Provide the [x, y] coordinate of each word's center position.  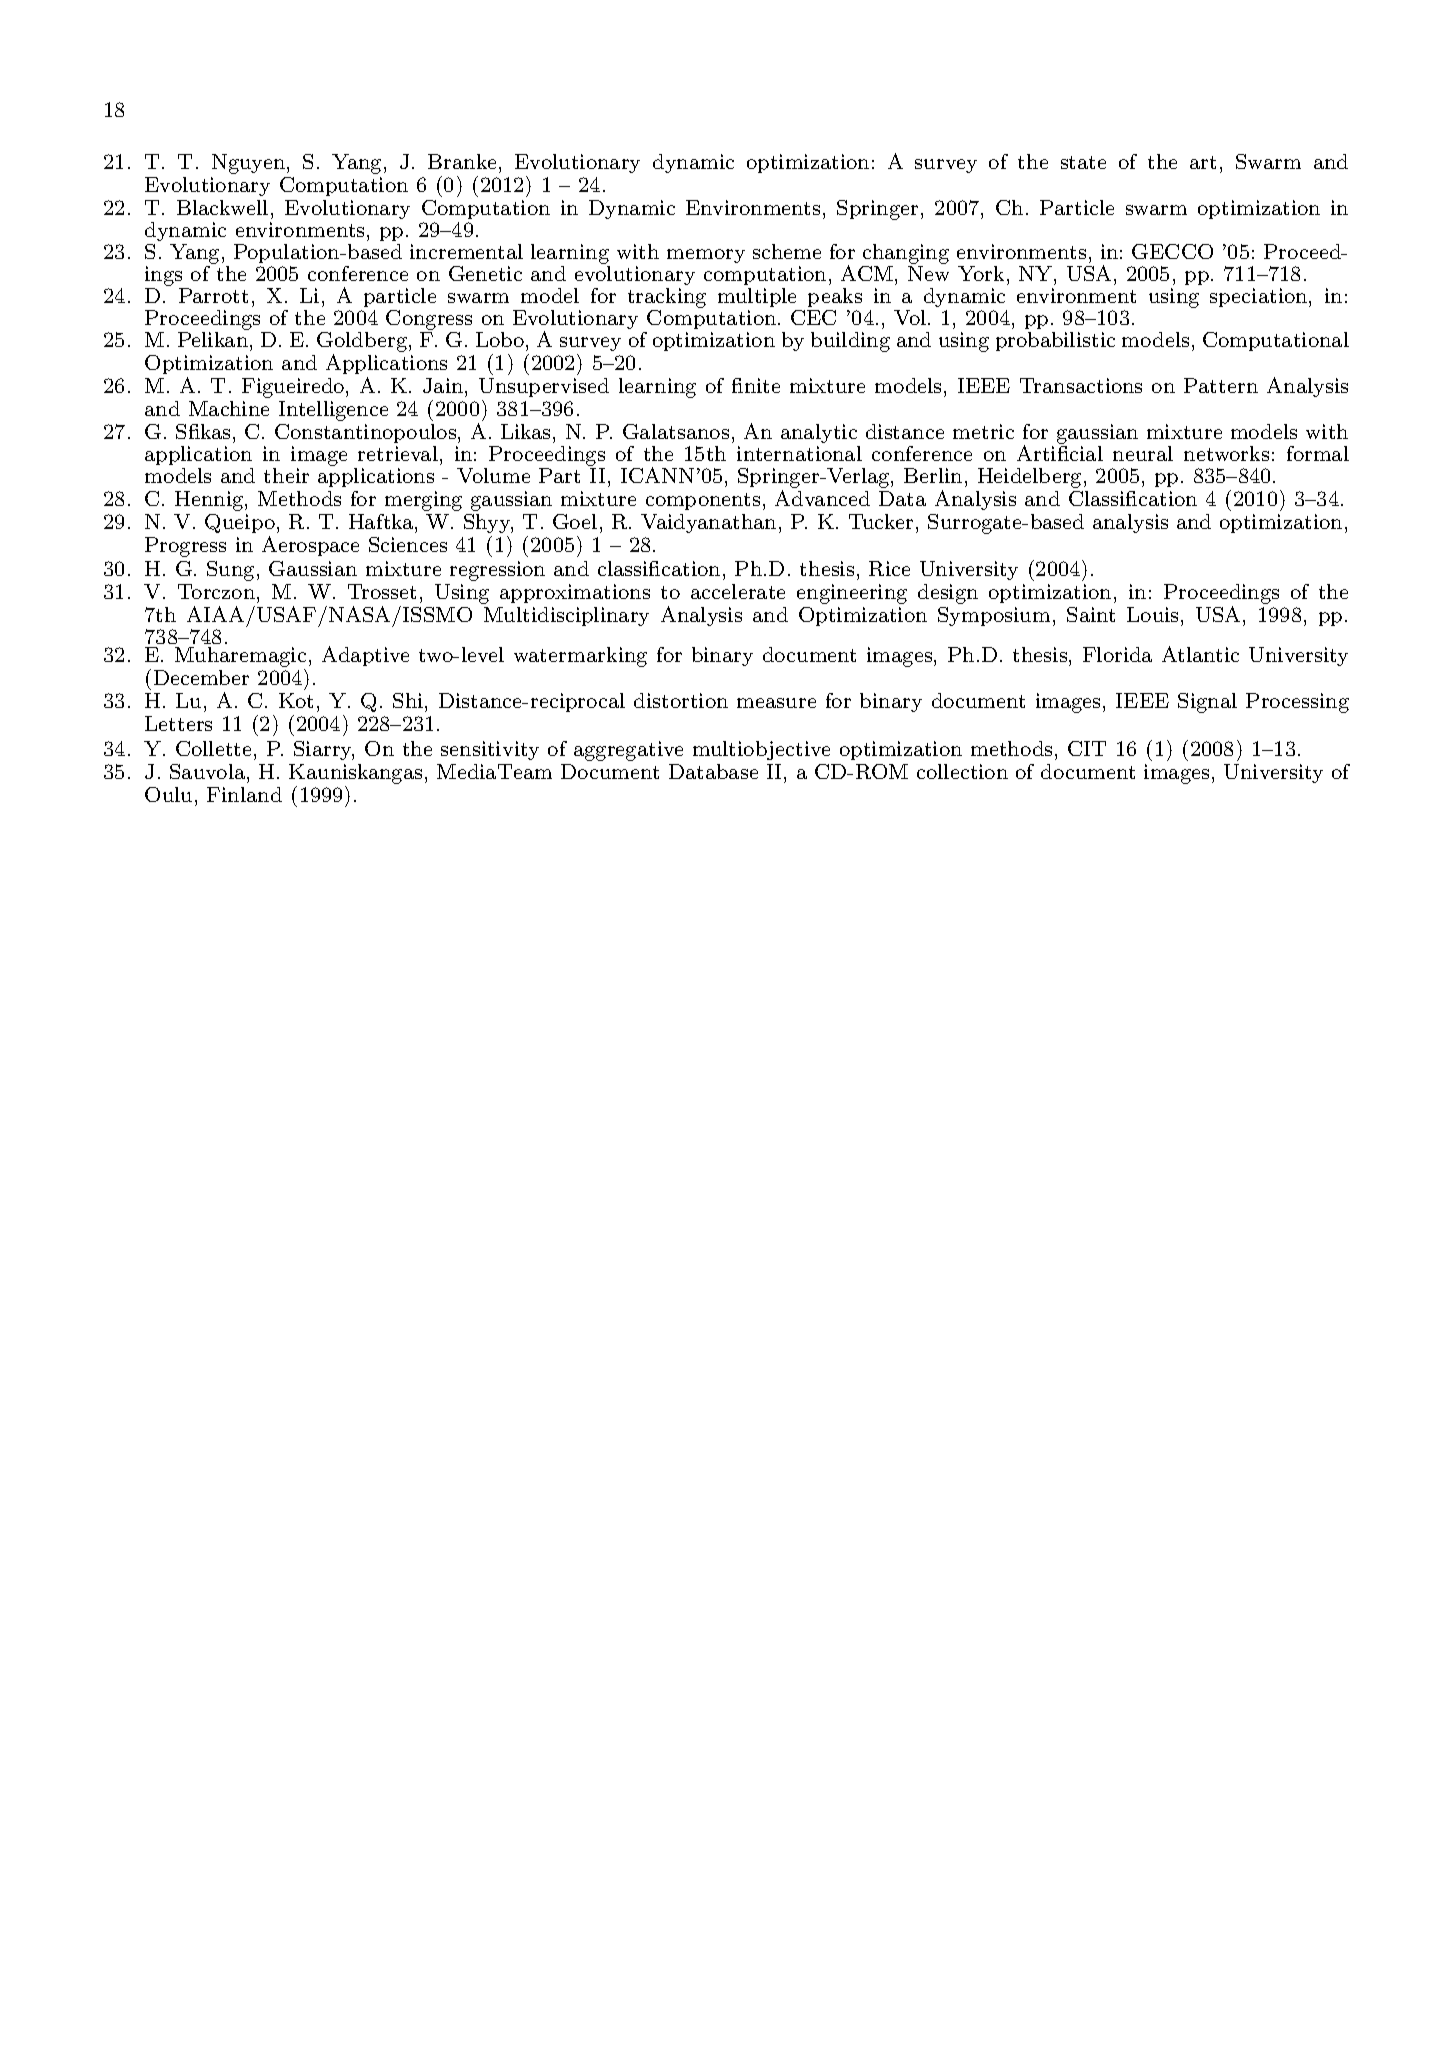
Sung [230, 571]
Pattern [1221, 385]
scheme [787, 251]
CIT [1087, 748]
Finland [244, 794]
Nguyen [248, 164]
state [1083, 162]
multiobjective [761, 750]
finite [756, 385]
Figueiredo [293, 388]
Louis [1152, 614]
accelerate [738, 591]
